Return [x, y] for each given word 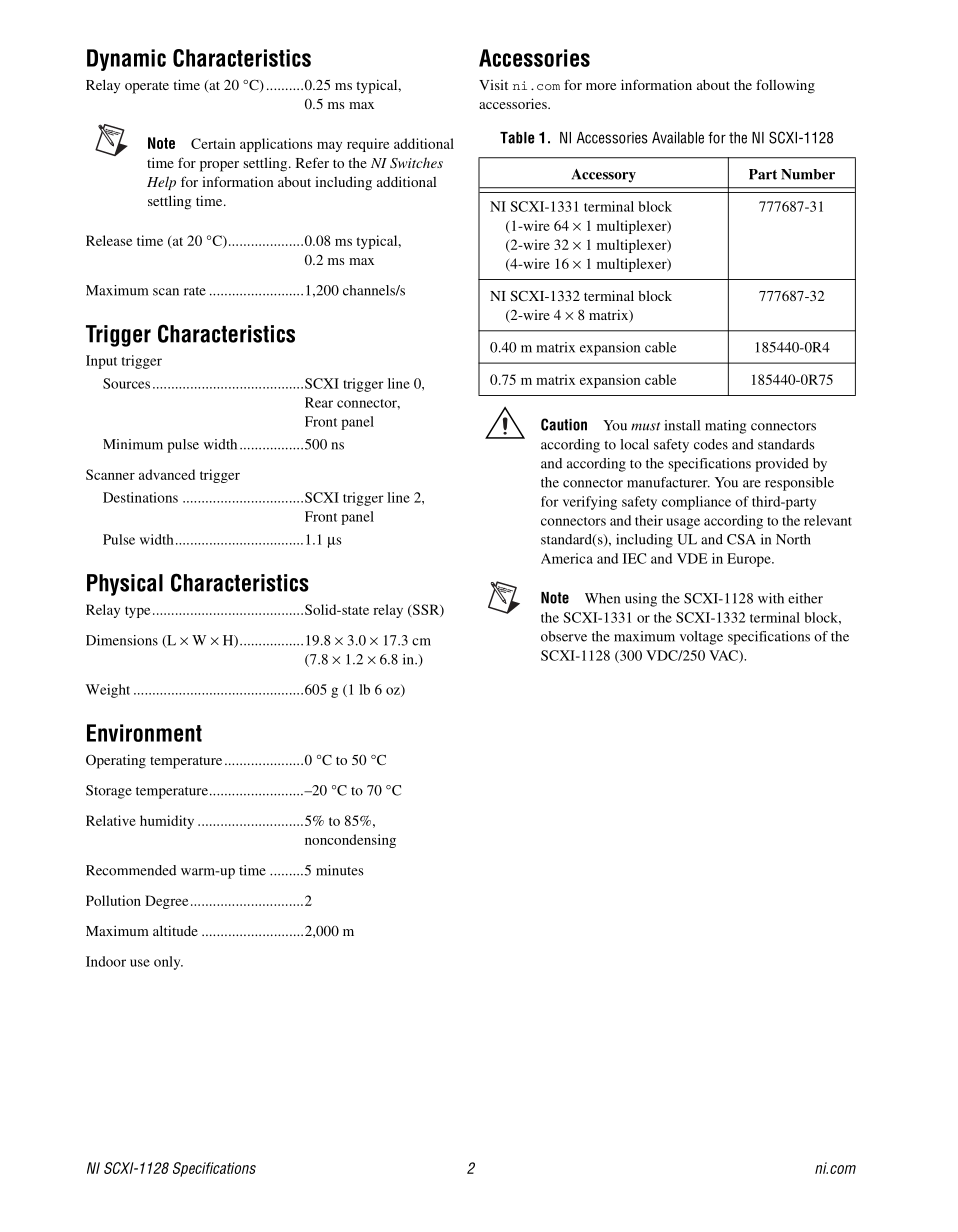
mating [725, 427]
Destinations [140, 497]
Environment [144, 733]
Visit [493, 85]
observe [564, 636]
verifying [590, 503]
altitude [175, 930]
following [785, 86]
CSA [741, 539]
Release [109, 240]
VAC [724, 656]
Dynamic [126, 60]
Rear [319, 402]
